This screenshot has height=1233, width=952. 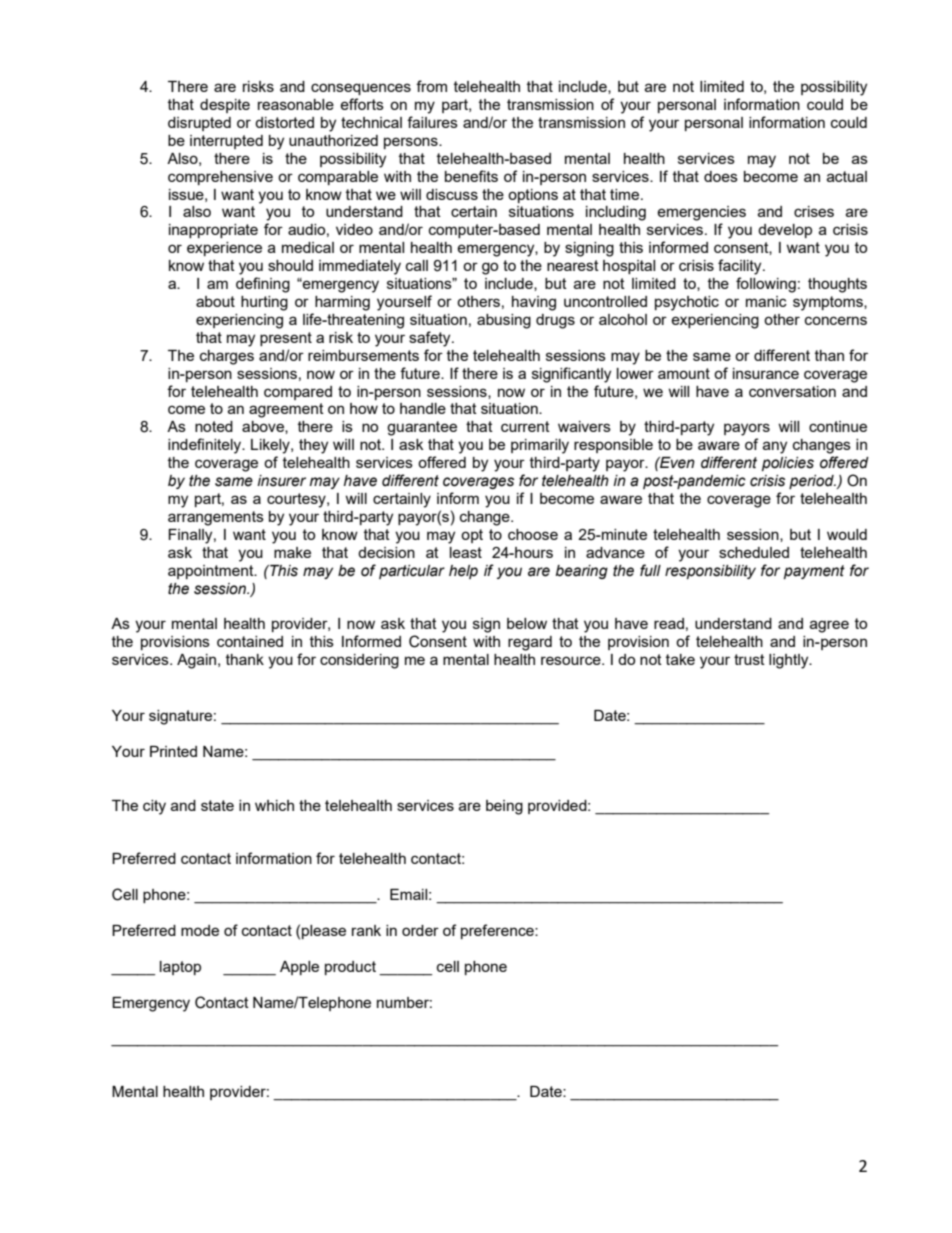 What do you see at coordinates (504, 807) in the screenshot?
I see `being` at bounding box center [504, 807].
